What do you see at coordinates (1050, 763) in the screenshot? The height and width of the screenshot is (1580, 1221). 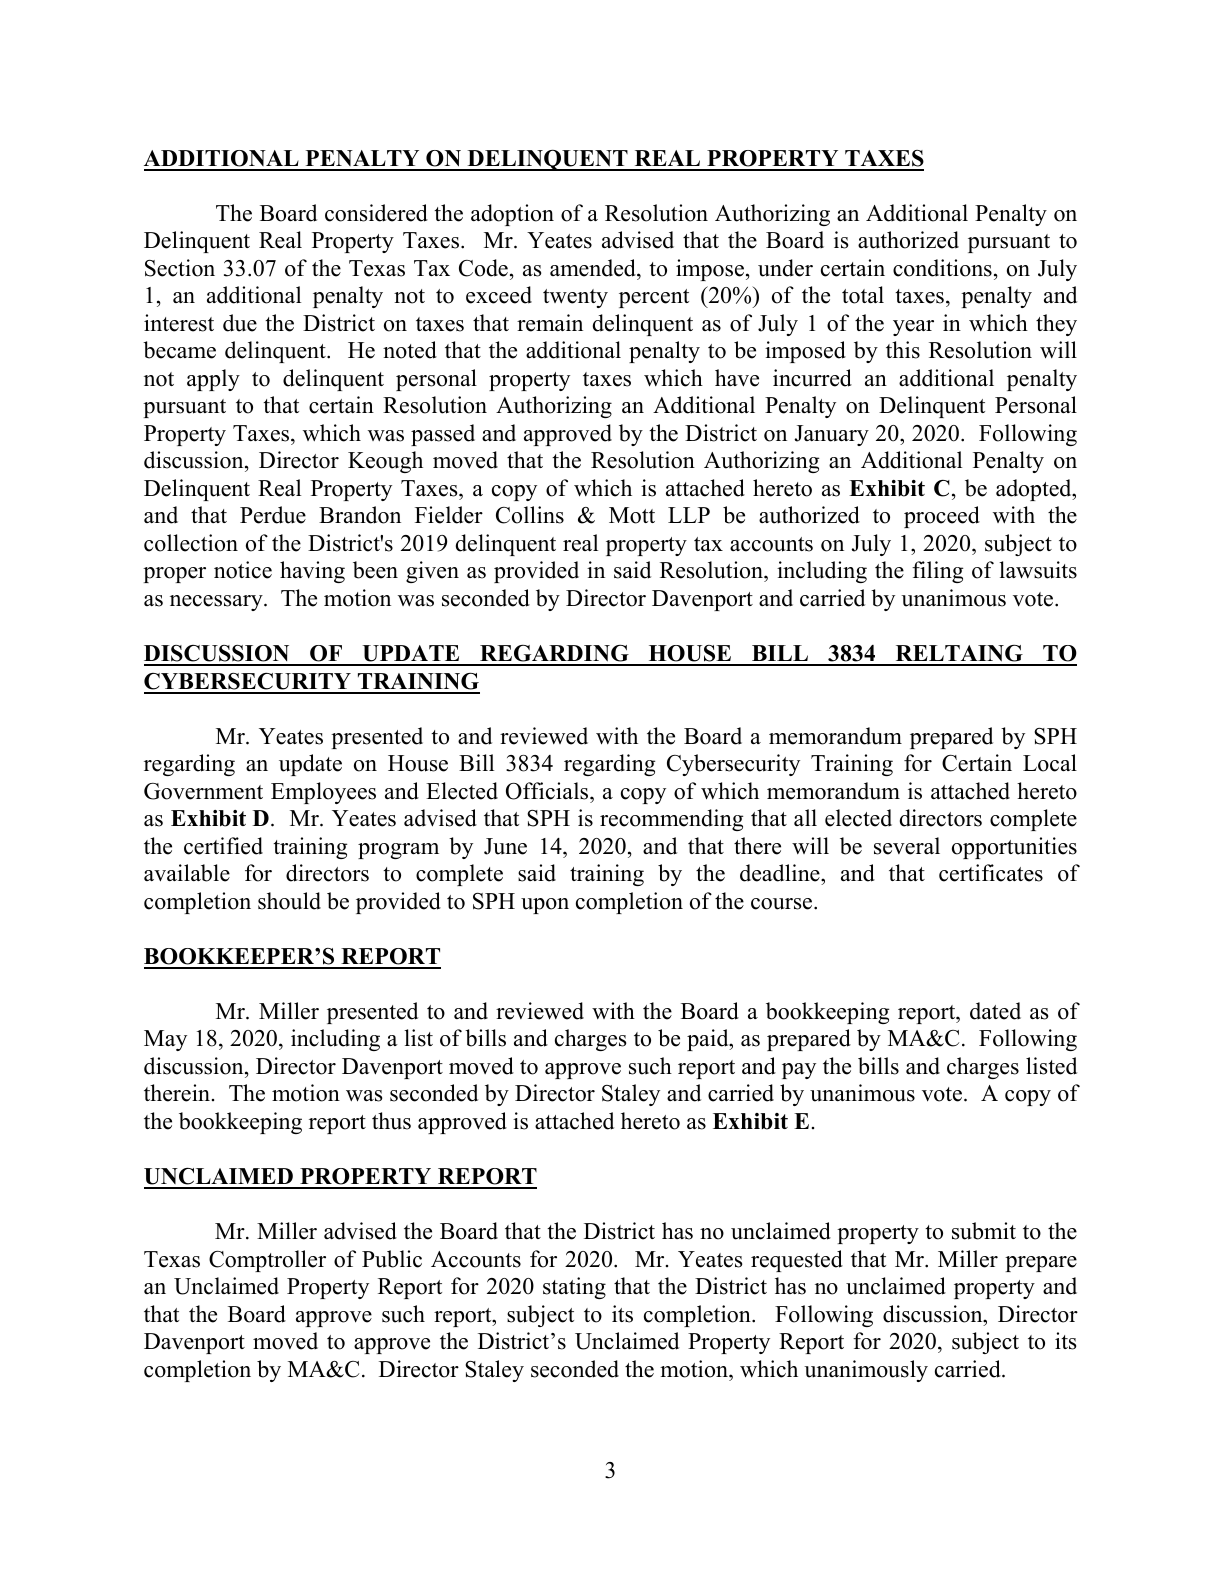 I see `Local` at bounding box center [1050, 763].
